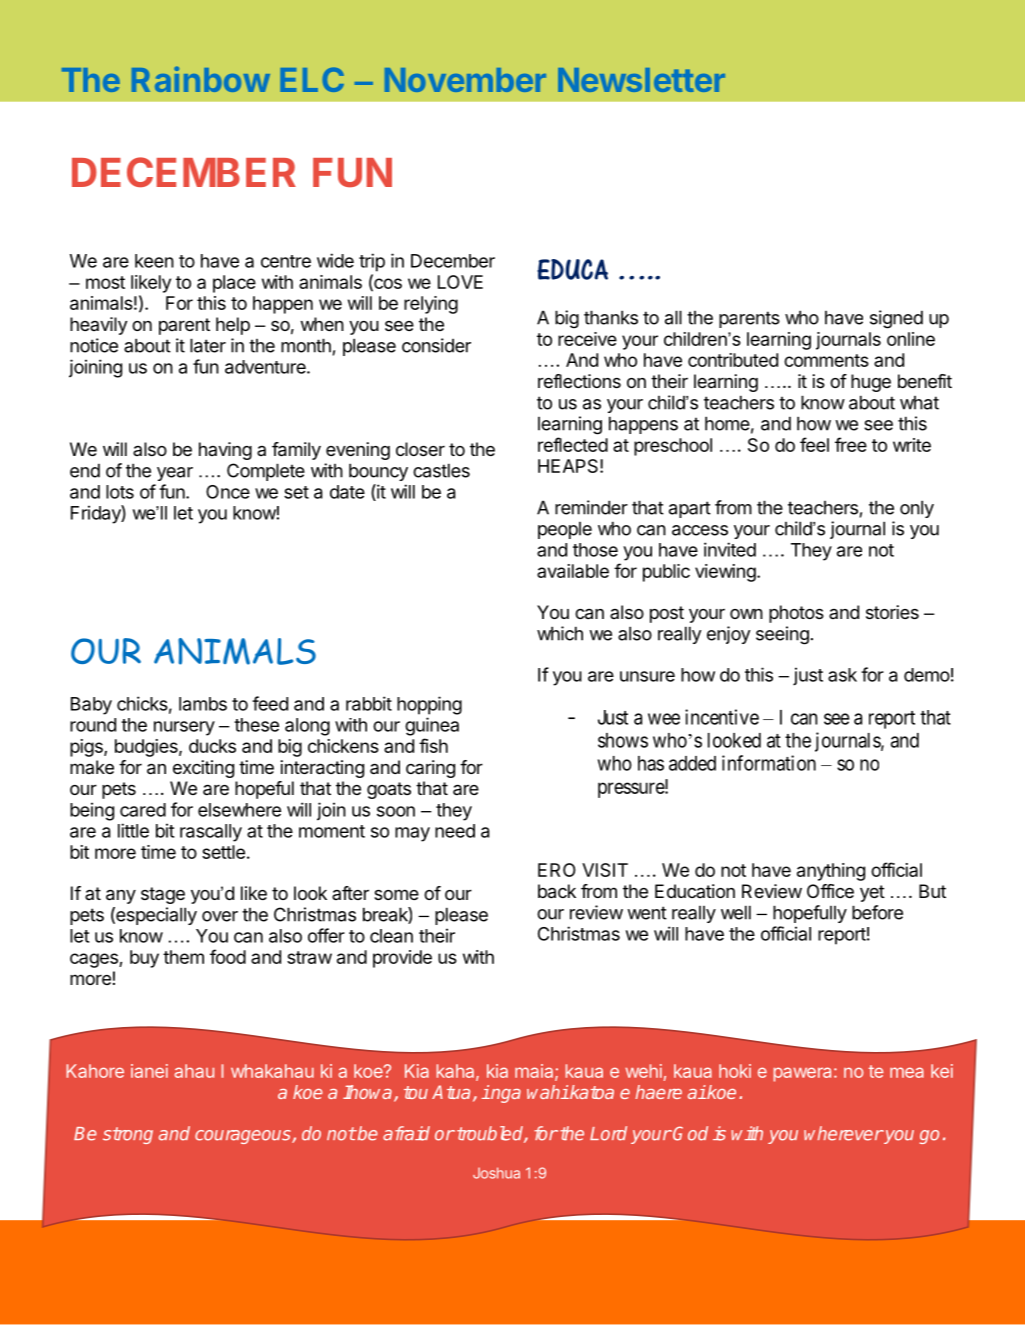 This screenshot has height=1327, width=1025. I want to click on Newsletter, so click(641, 80).
